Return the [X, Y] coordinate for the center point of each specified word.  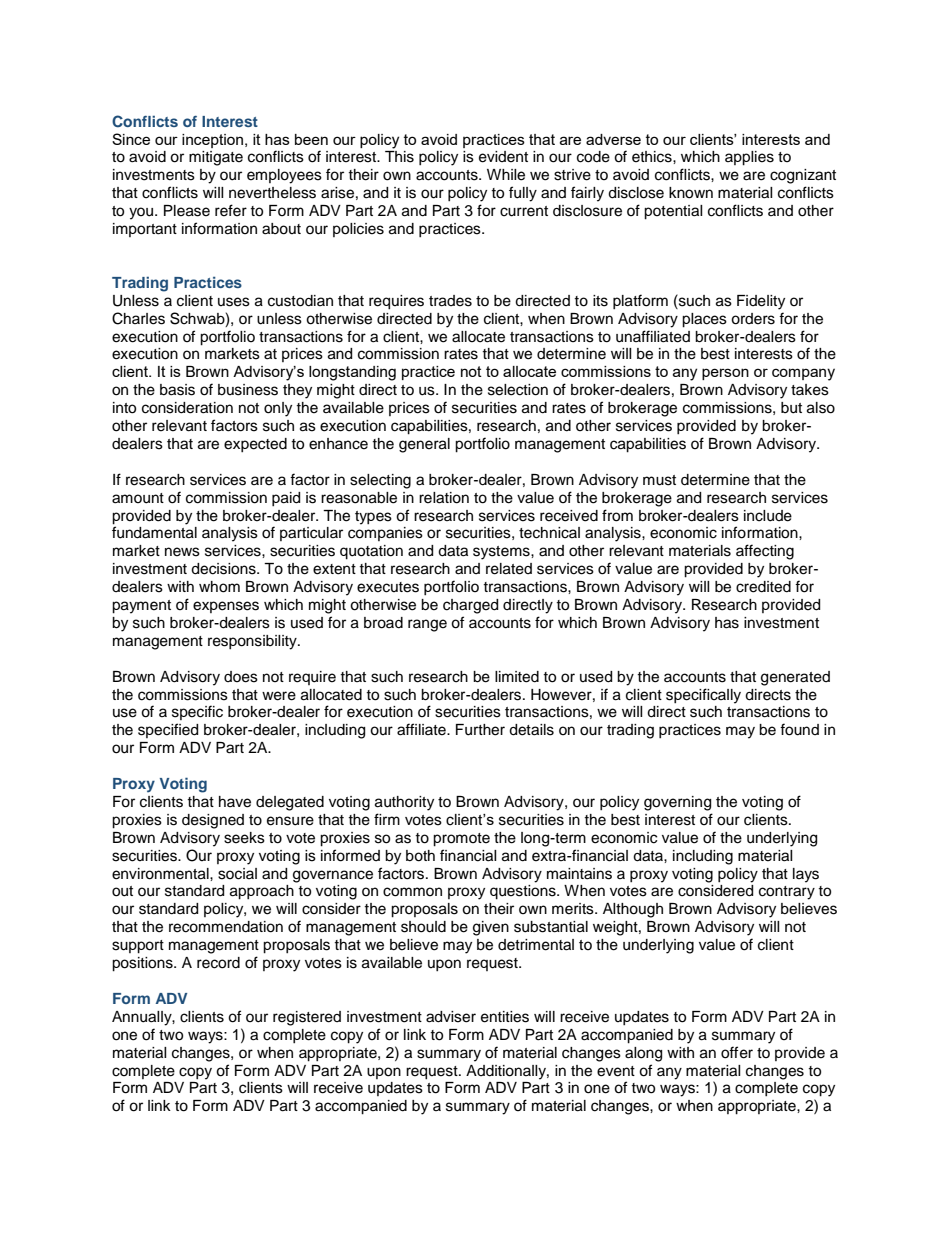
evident [503, 157]
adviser [451, 1017]
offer [737, 1052]
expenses [226, 607]
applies [749, 158]
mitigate [216, 158]
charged [470, 606]
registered [307, 1018]
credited [763, 587]
